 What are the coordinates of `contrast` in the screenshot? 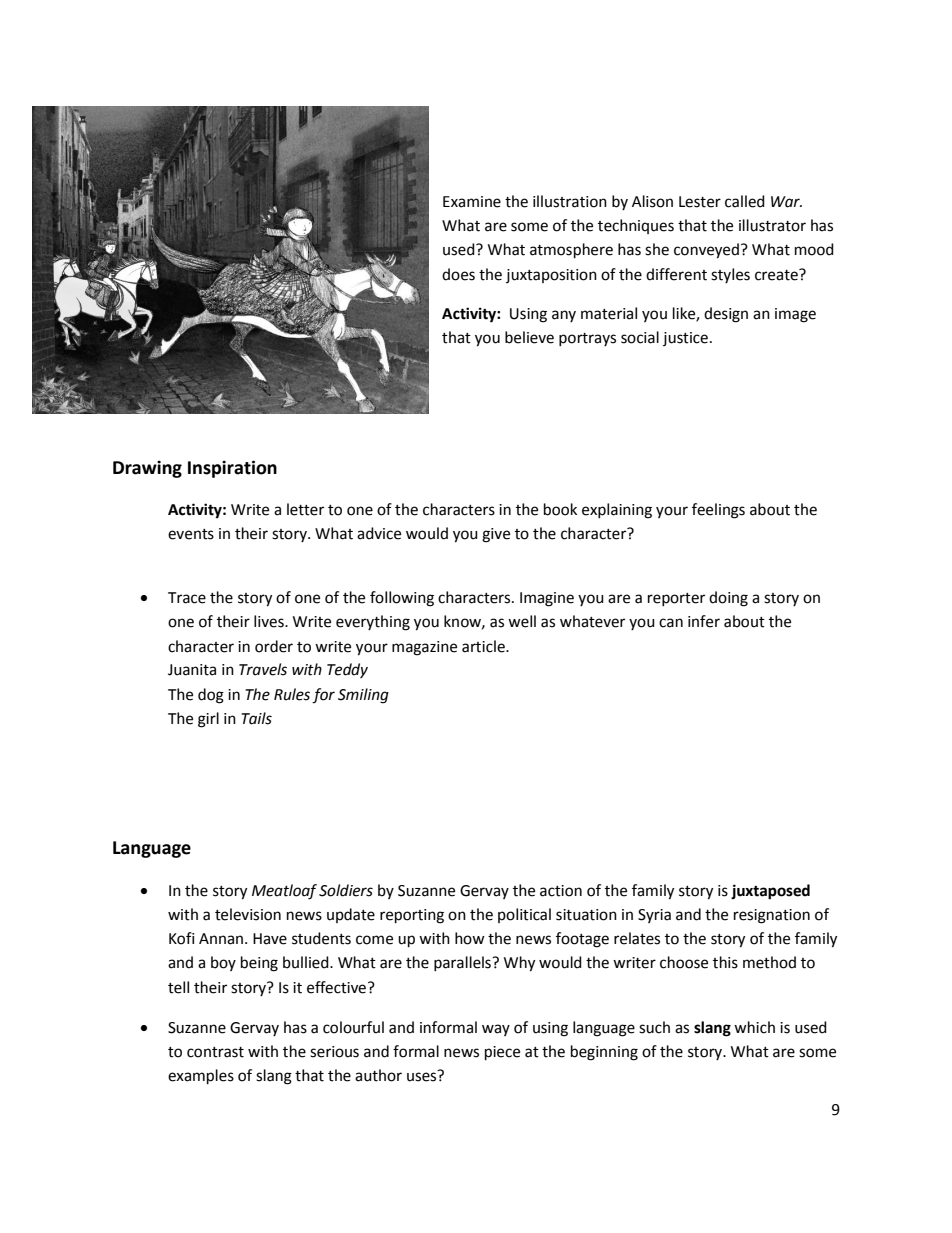 It's located at (215, 1052).
